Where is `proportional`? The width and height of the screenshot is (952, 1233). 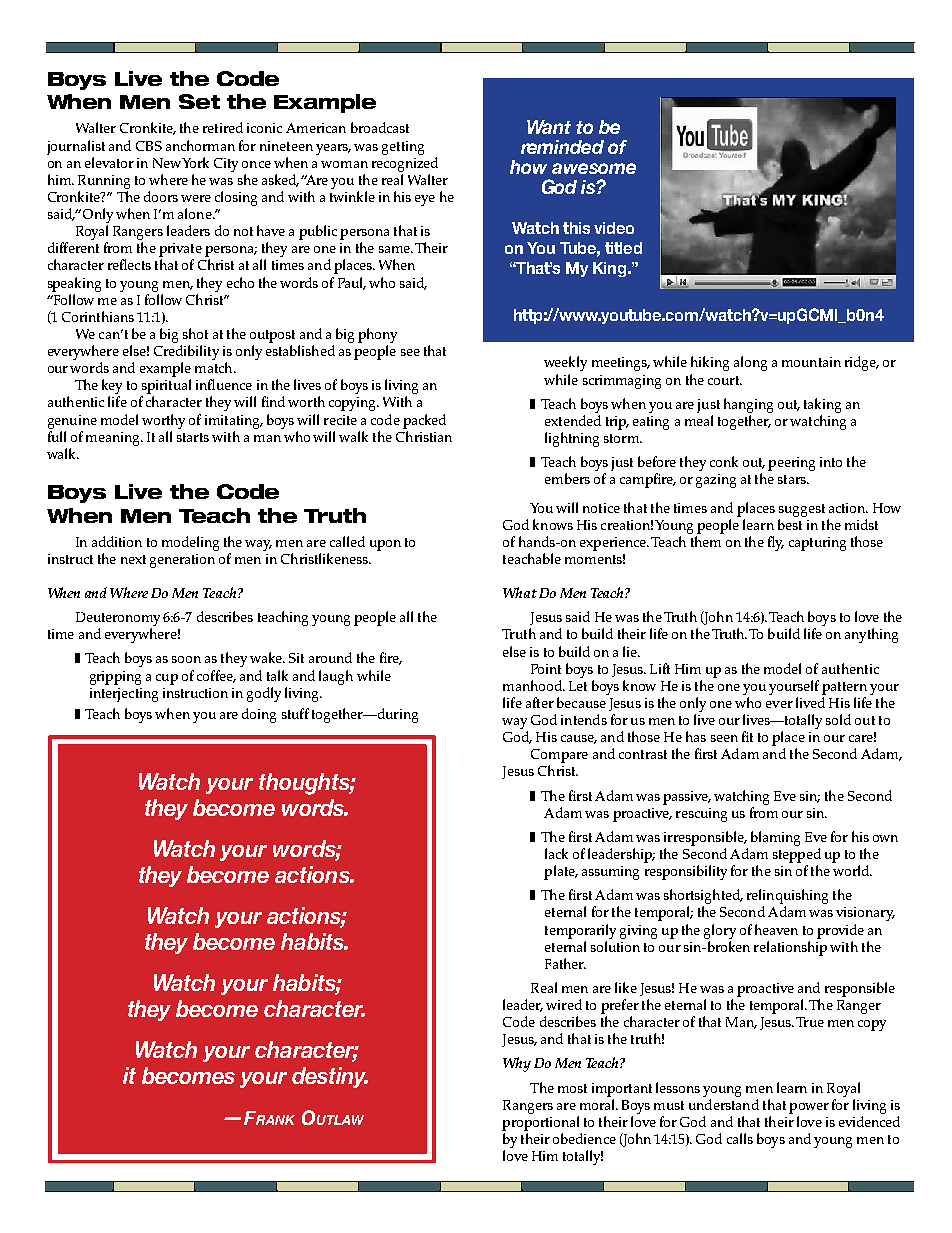
proportional is located at coordinates (540, 1123).
